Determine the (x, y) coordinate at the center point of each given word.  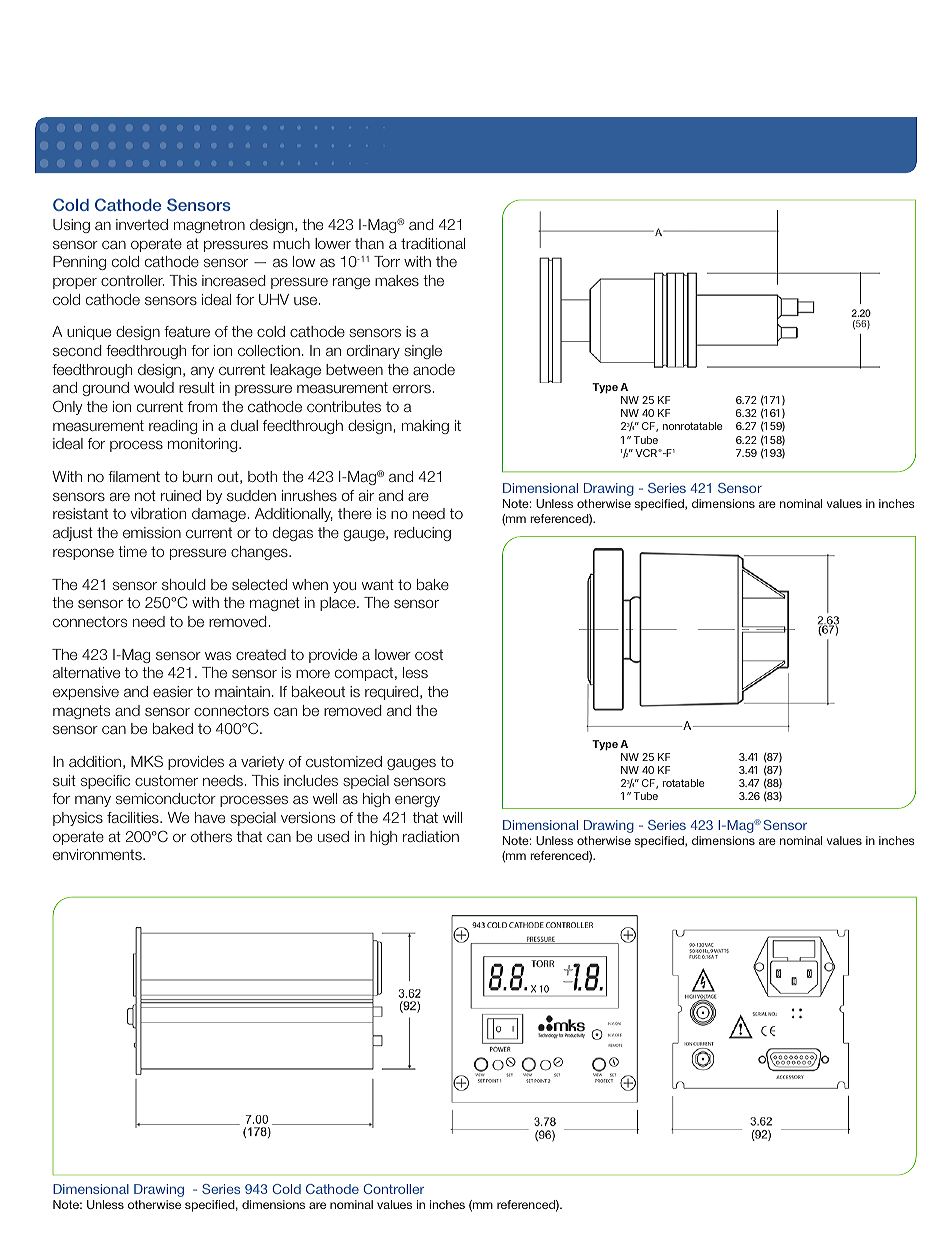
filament (134, 476)
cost (429, 655)
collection (269, 350)
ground (106, 389)
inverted (142, 224)
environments (98, 854)
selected (259, 584)
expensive (86, 693)
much (291, 243)
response (83, 554)
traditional (433, 243)
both (262, 476)
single (423, 352)
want (378, 584)
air (366, 495)
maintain (242, 691)
